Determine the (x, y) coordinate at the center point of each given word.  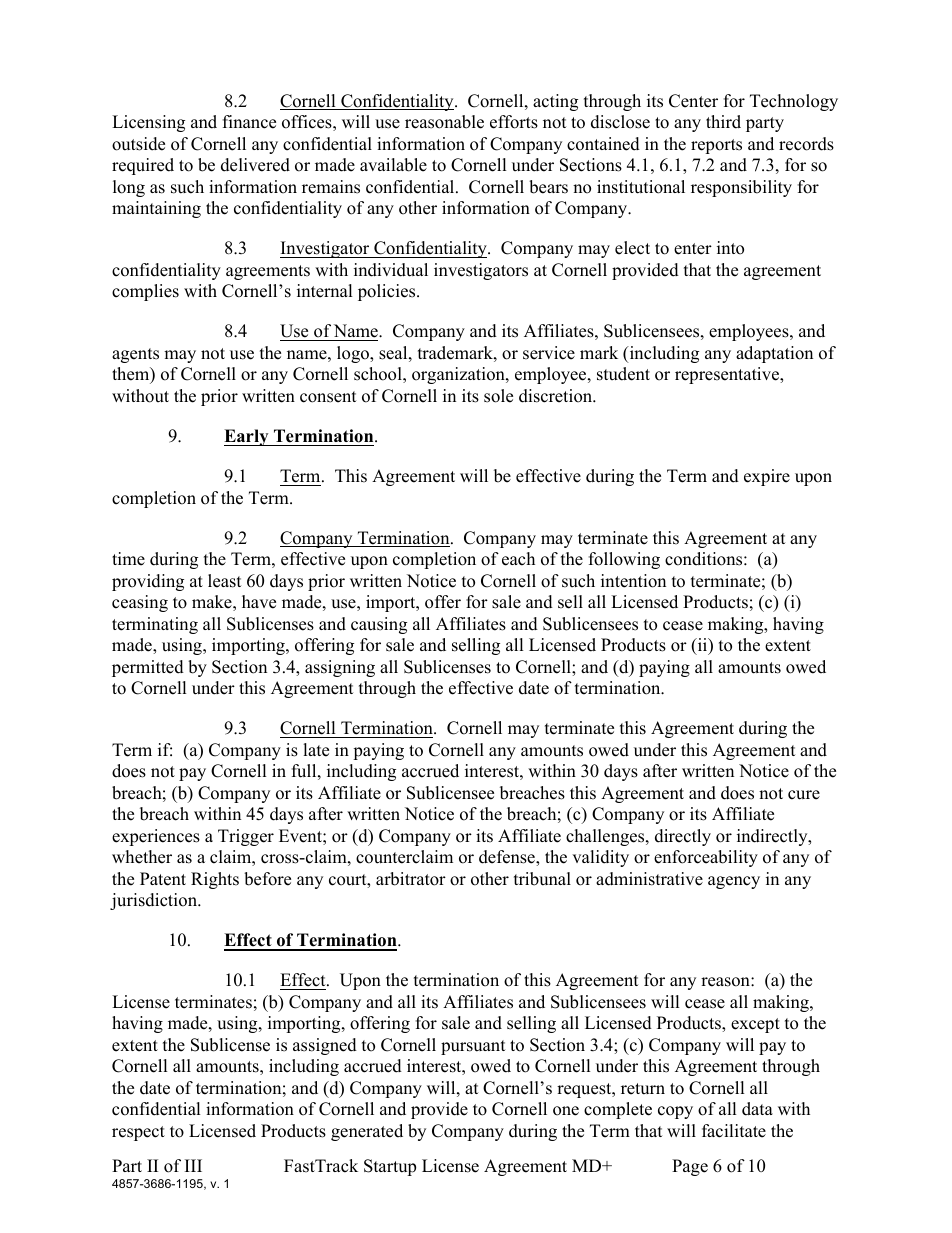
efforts (514, 122)
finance (249, 122)
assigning (340, 668)
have (259, 602)
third (723, 122)
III (193, 1165)
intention (633, 581)
